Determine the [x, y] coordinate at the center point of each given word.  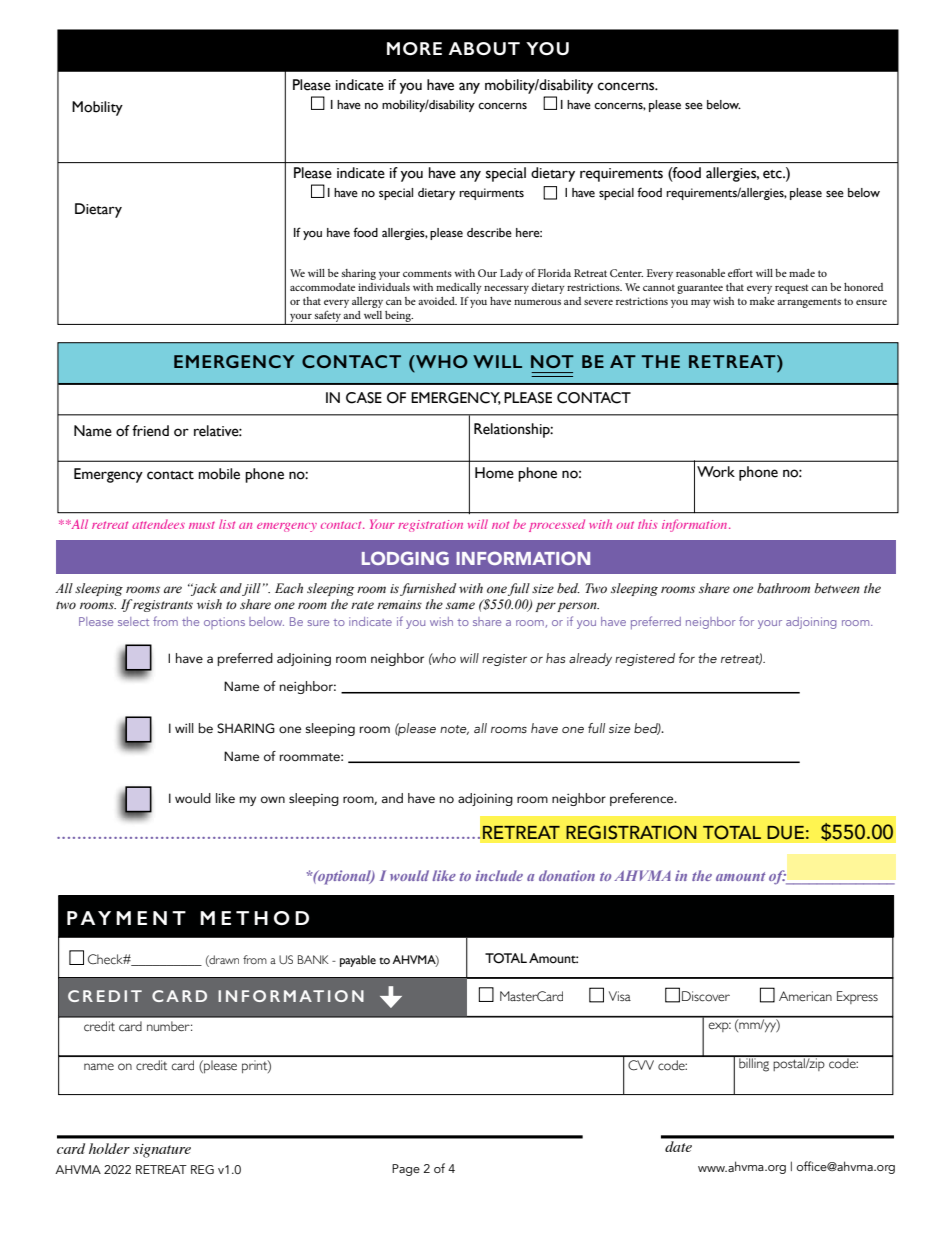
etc [773, 174]
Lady [511, 274]
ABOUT [484, 48]
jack [203, 589]
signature [162, 1151]
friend [150, 431]
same [460, 605]
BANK [313, 959]
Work [716, 472]
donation [567, 875]
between [837, 588]
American [805, 996]
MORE [414, 48]
